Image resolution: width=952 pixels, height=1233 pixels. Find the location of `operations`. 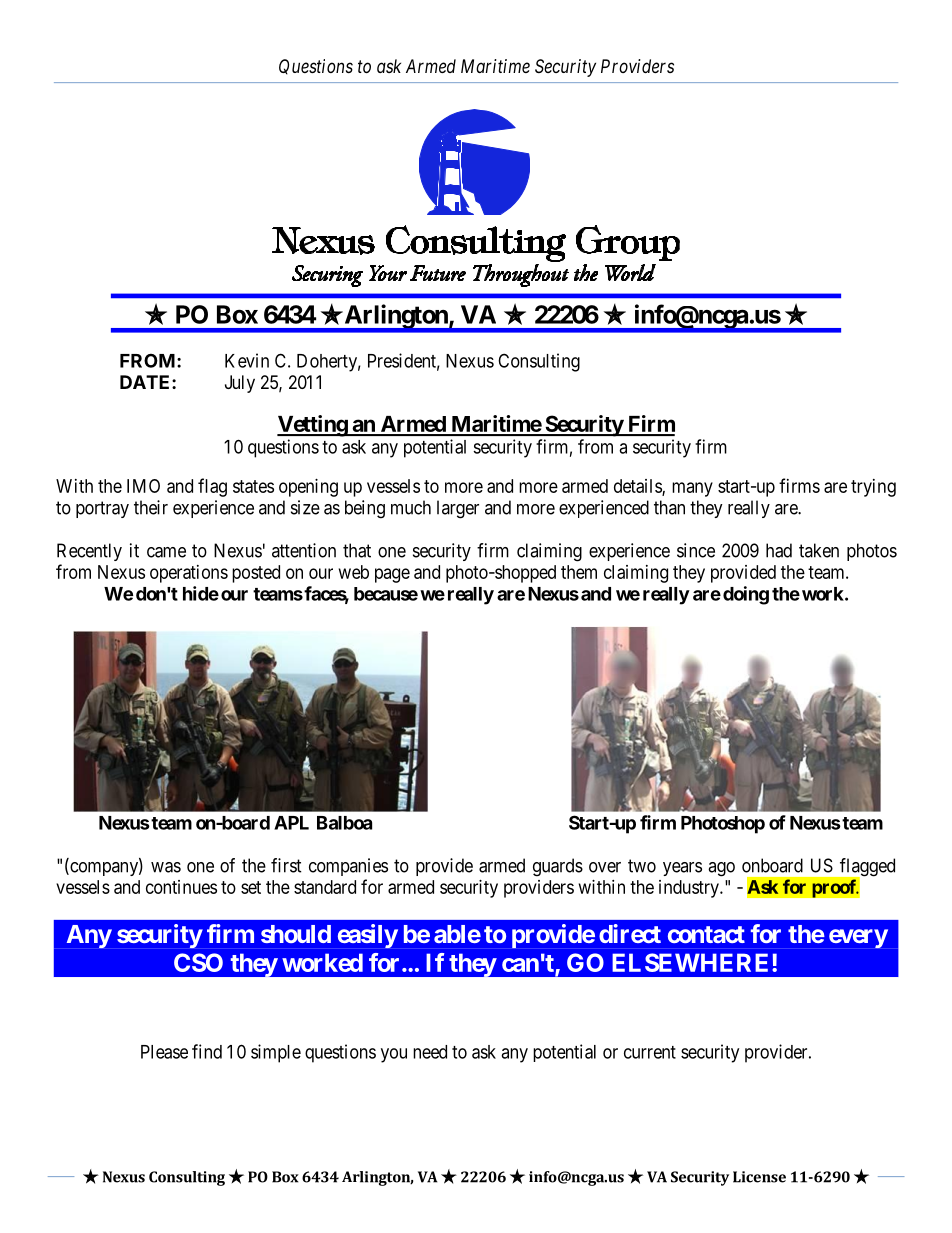

operations is located at coordinates (189, 574).
